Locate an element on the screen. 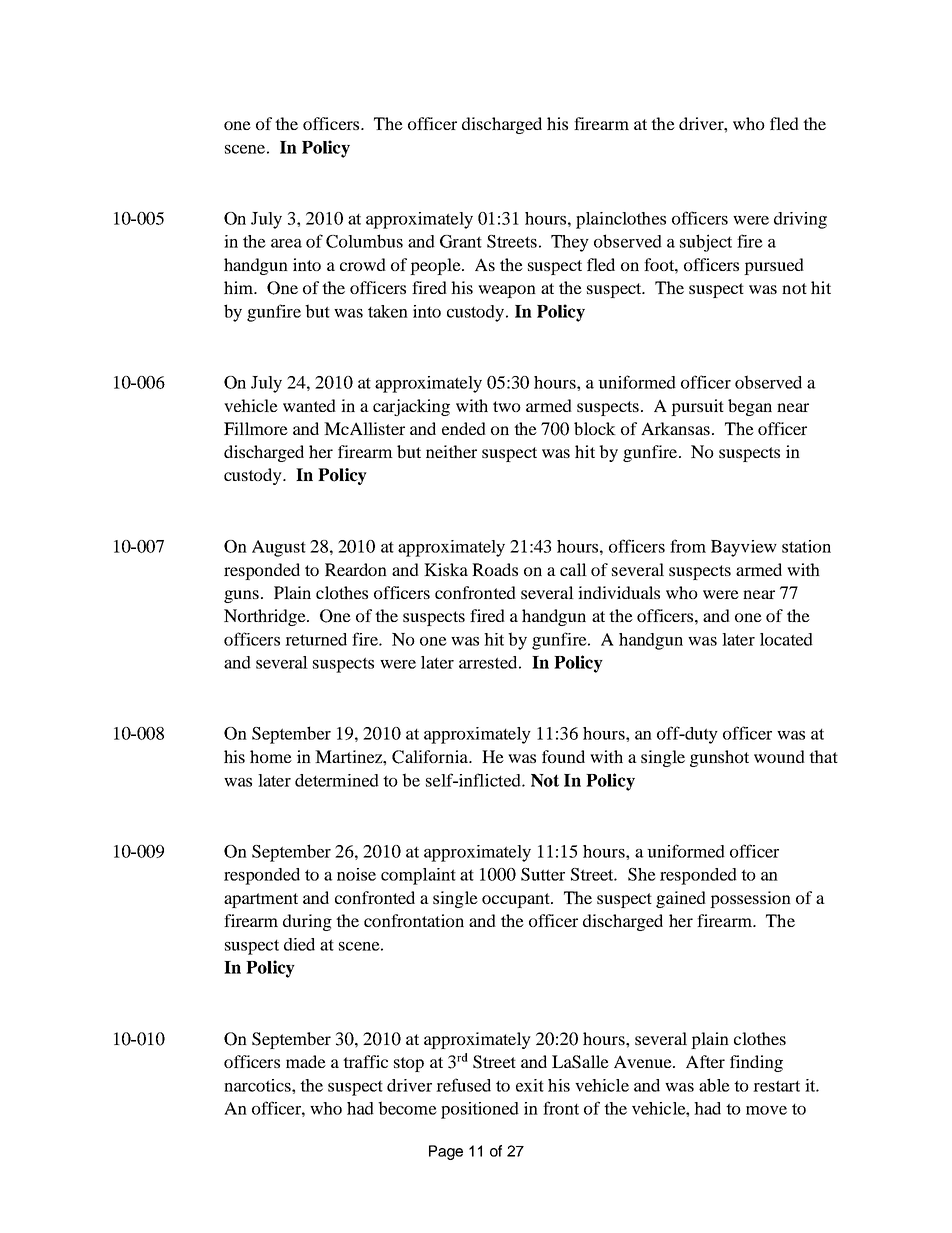 The height and width of the screenshot is (1233, 952). exit is located at coordinates (530, 1085).
